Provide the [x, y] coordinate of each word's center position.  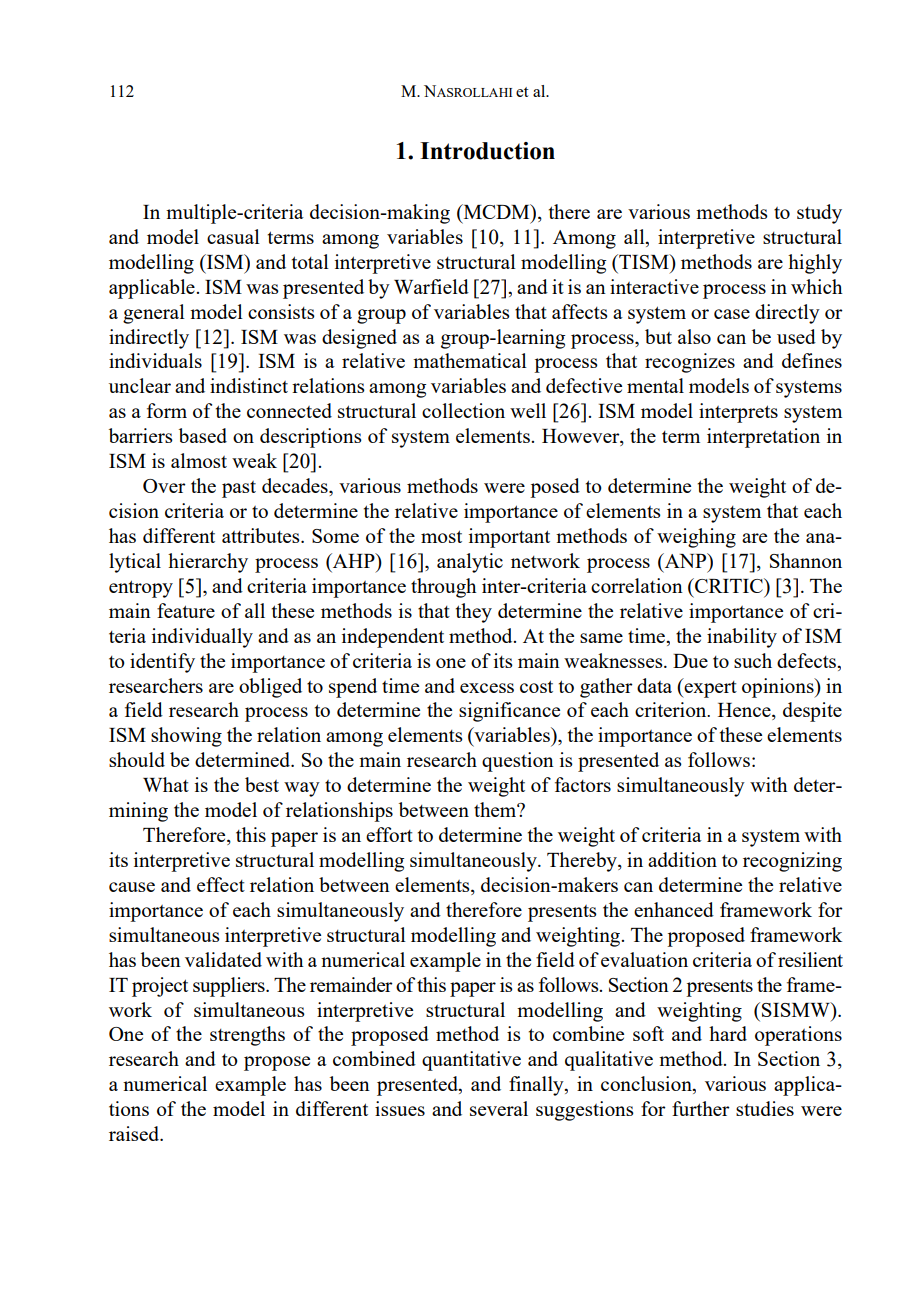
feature [186, 610]
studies [765, 1108]
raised [135, 1133]
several [499, 1108]
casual [233, 236]
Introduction [487, 151]
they [474, 613]
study [819, 214]
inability [742, 638]
